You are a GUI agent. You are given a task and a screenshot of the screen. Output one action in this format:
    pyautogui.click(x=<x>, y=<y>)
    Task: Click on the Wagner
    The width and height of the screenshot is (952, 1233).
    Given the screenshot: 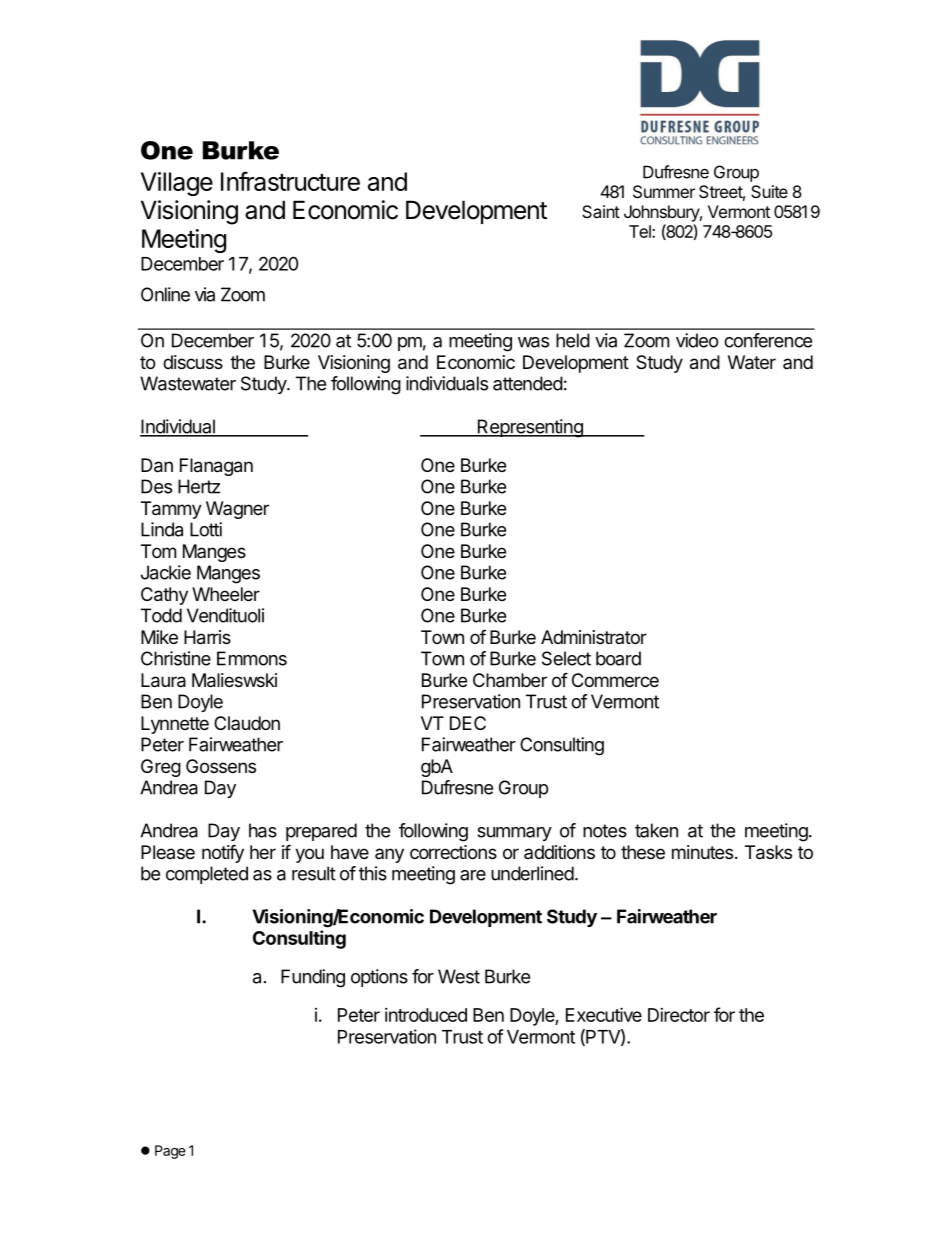 What is the action you would take?
    pyautogui.click(x=237, y=510)
